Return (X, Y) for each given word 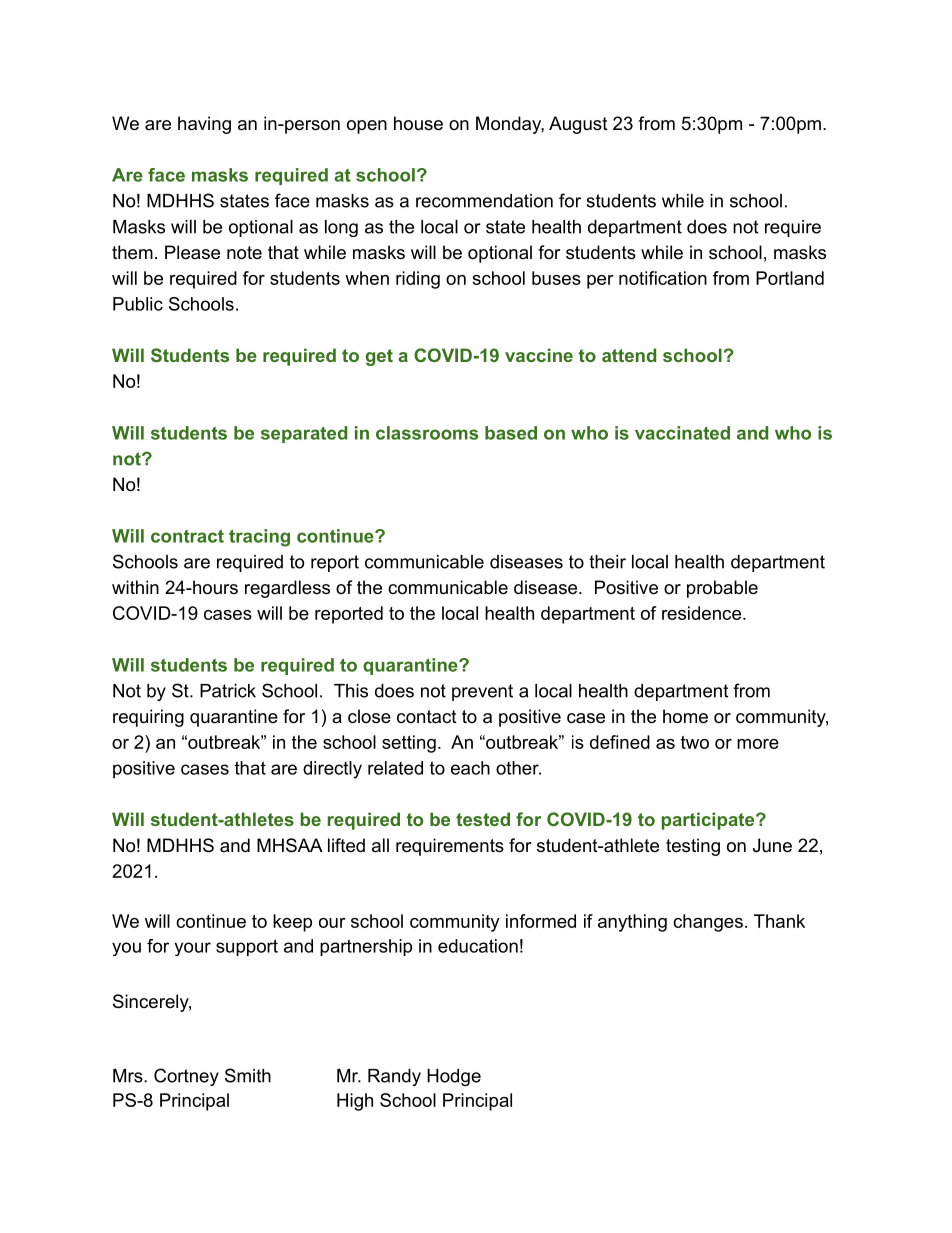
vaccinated (682, 433)
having (204, 125)
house (418, 123)
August (578, 125)
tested (483, 819)
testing (693, 847)
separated (304, 434)
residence (701, 613)
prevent (482, 692)
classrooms (427, 433)
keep (292, 923)
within (135, 587)
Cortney (186, 1077)
